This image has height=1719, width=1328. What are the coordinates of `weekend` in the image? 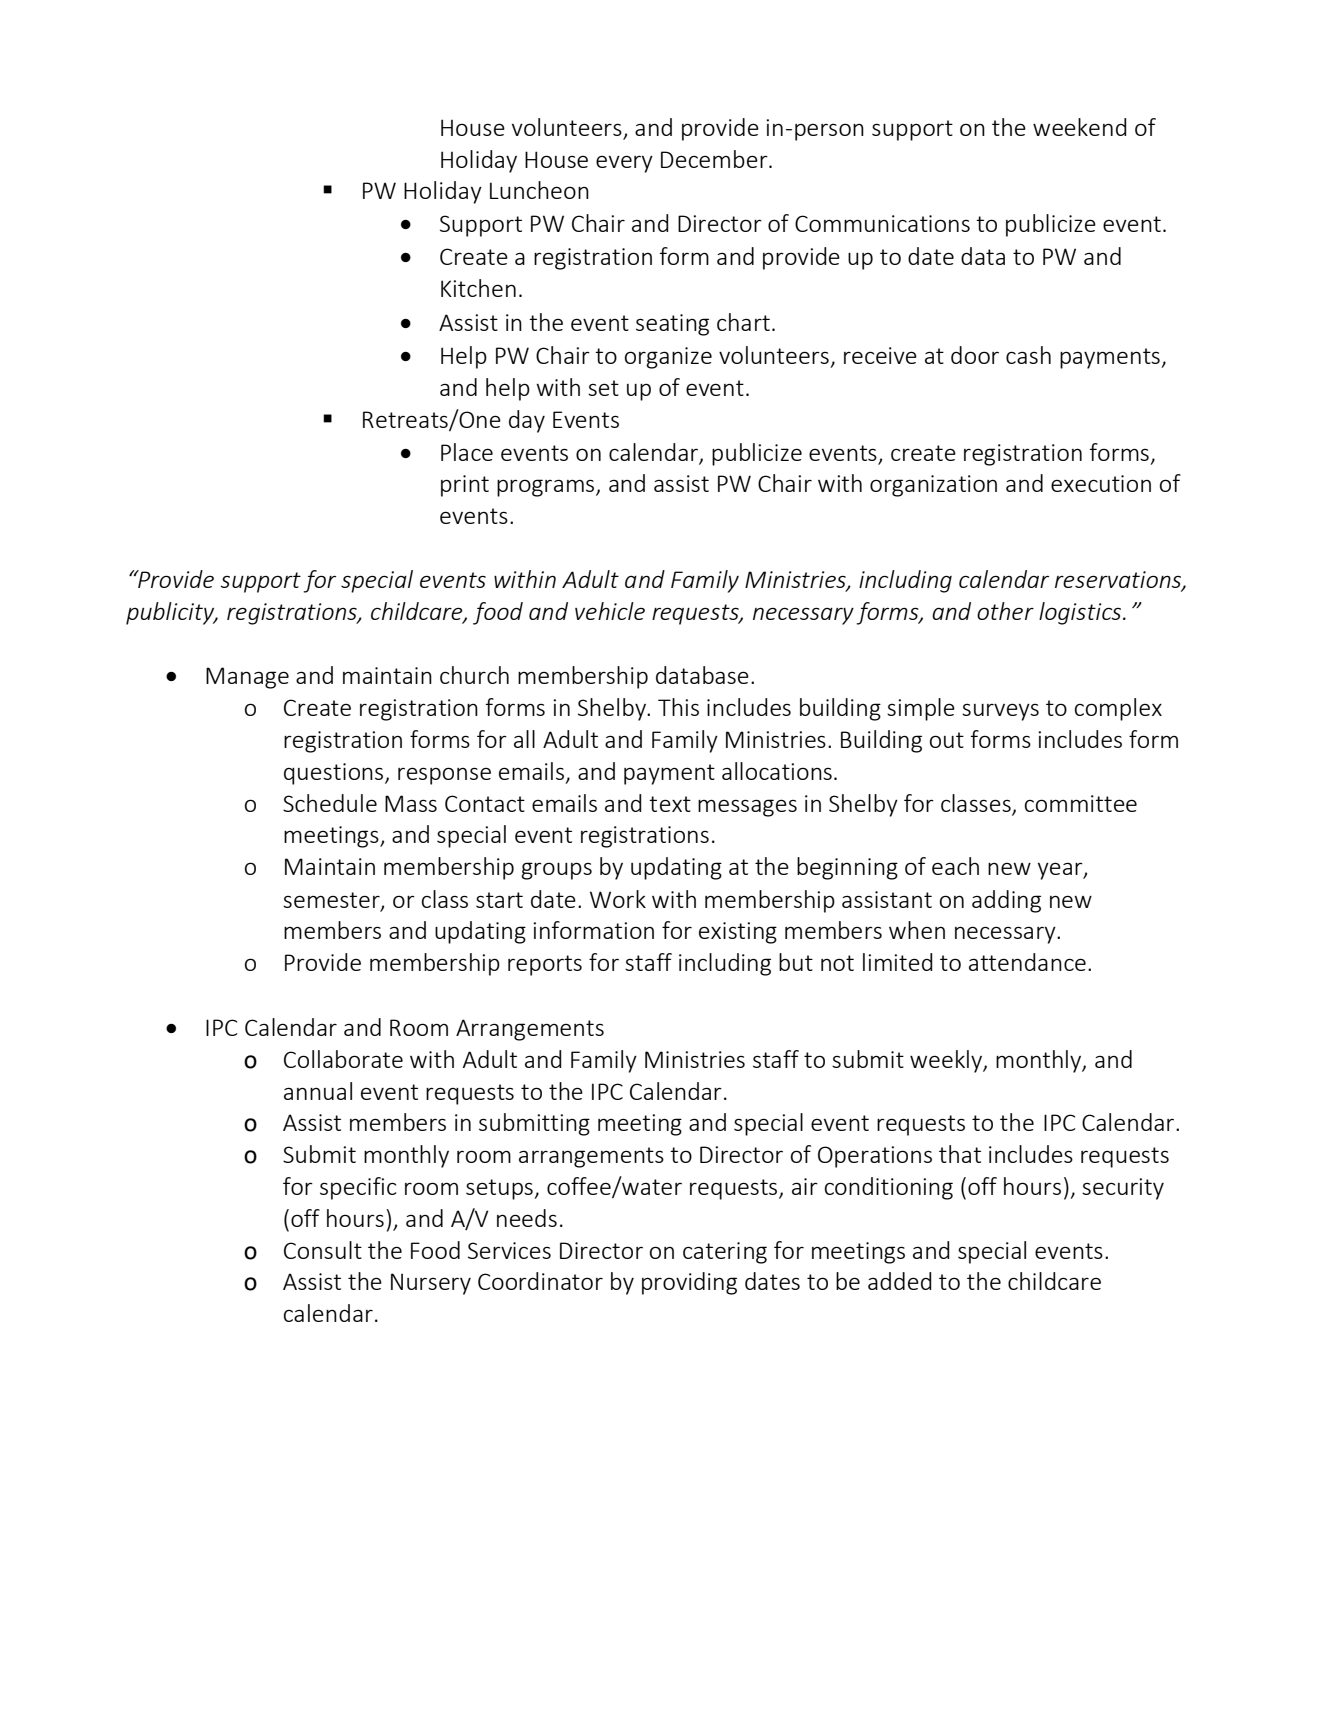 It's located at (1080, 127).
